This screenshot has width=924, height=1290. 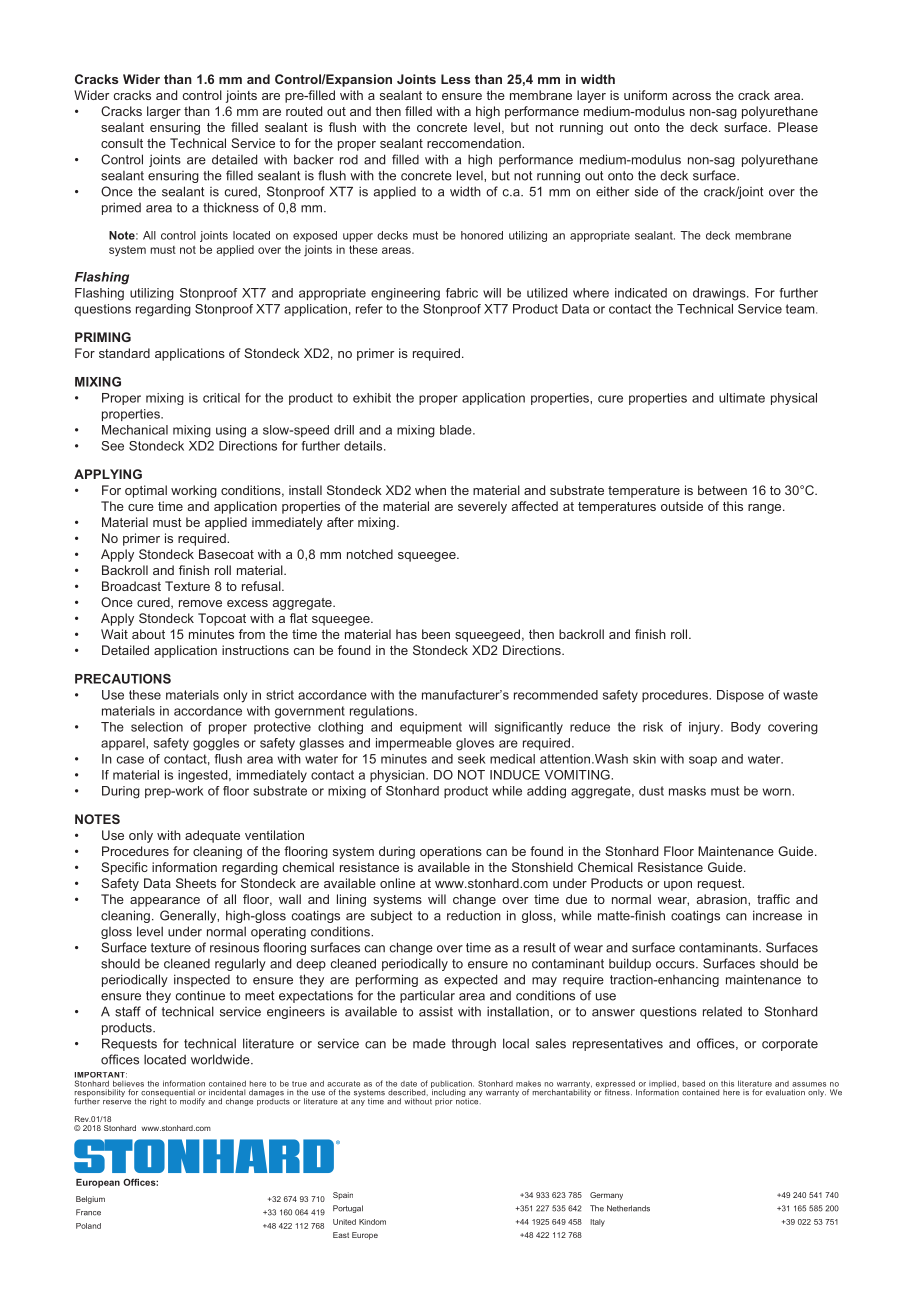 What do you see at coordinates (628, 1208) in the screenshot?
I see `Netherlands` at bounding box center [628, 1208].
